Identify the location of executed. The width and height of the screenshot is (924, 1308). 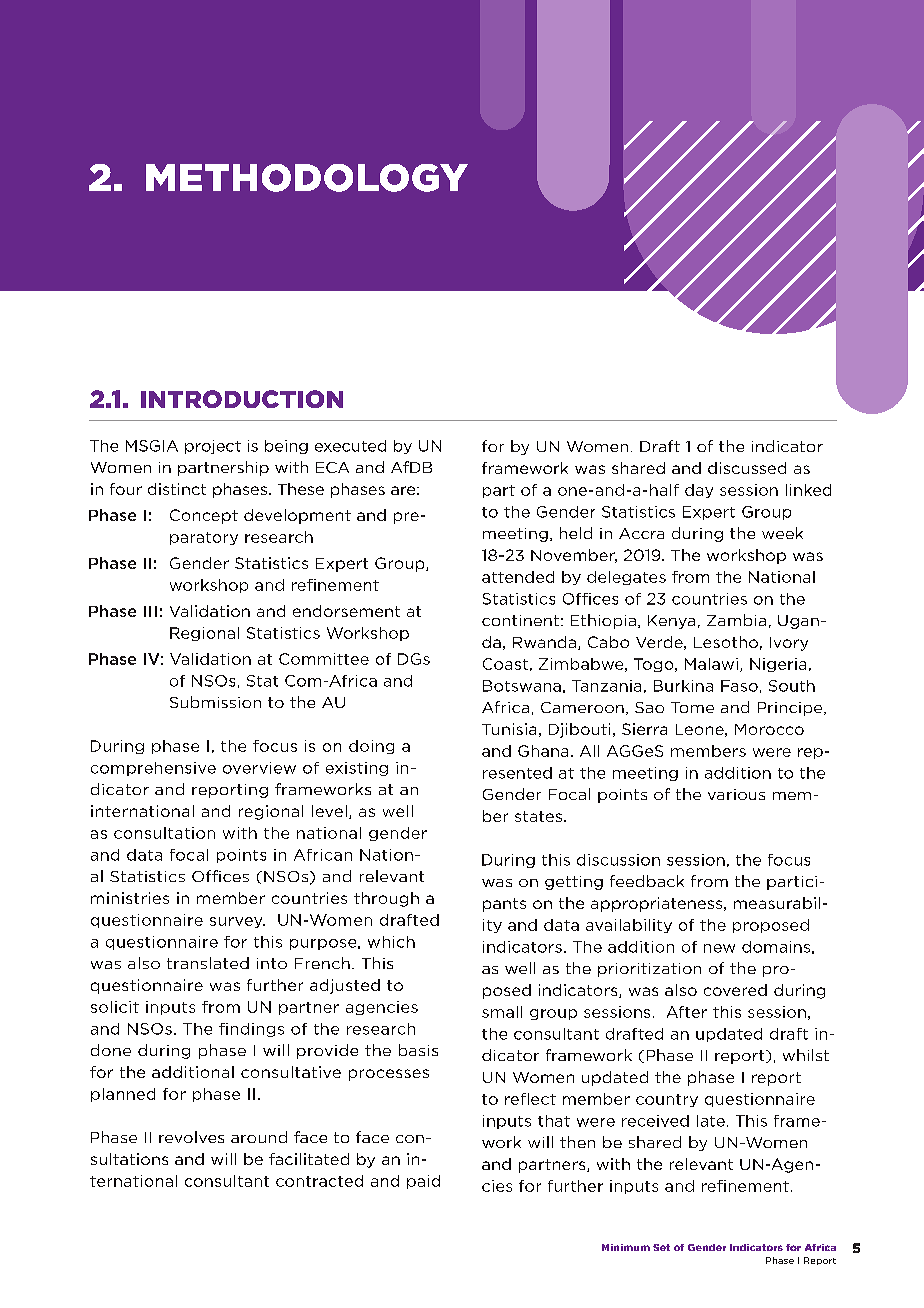
(350, 446).
